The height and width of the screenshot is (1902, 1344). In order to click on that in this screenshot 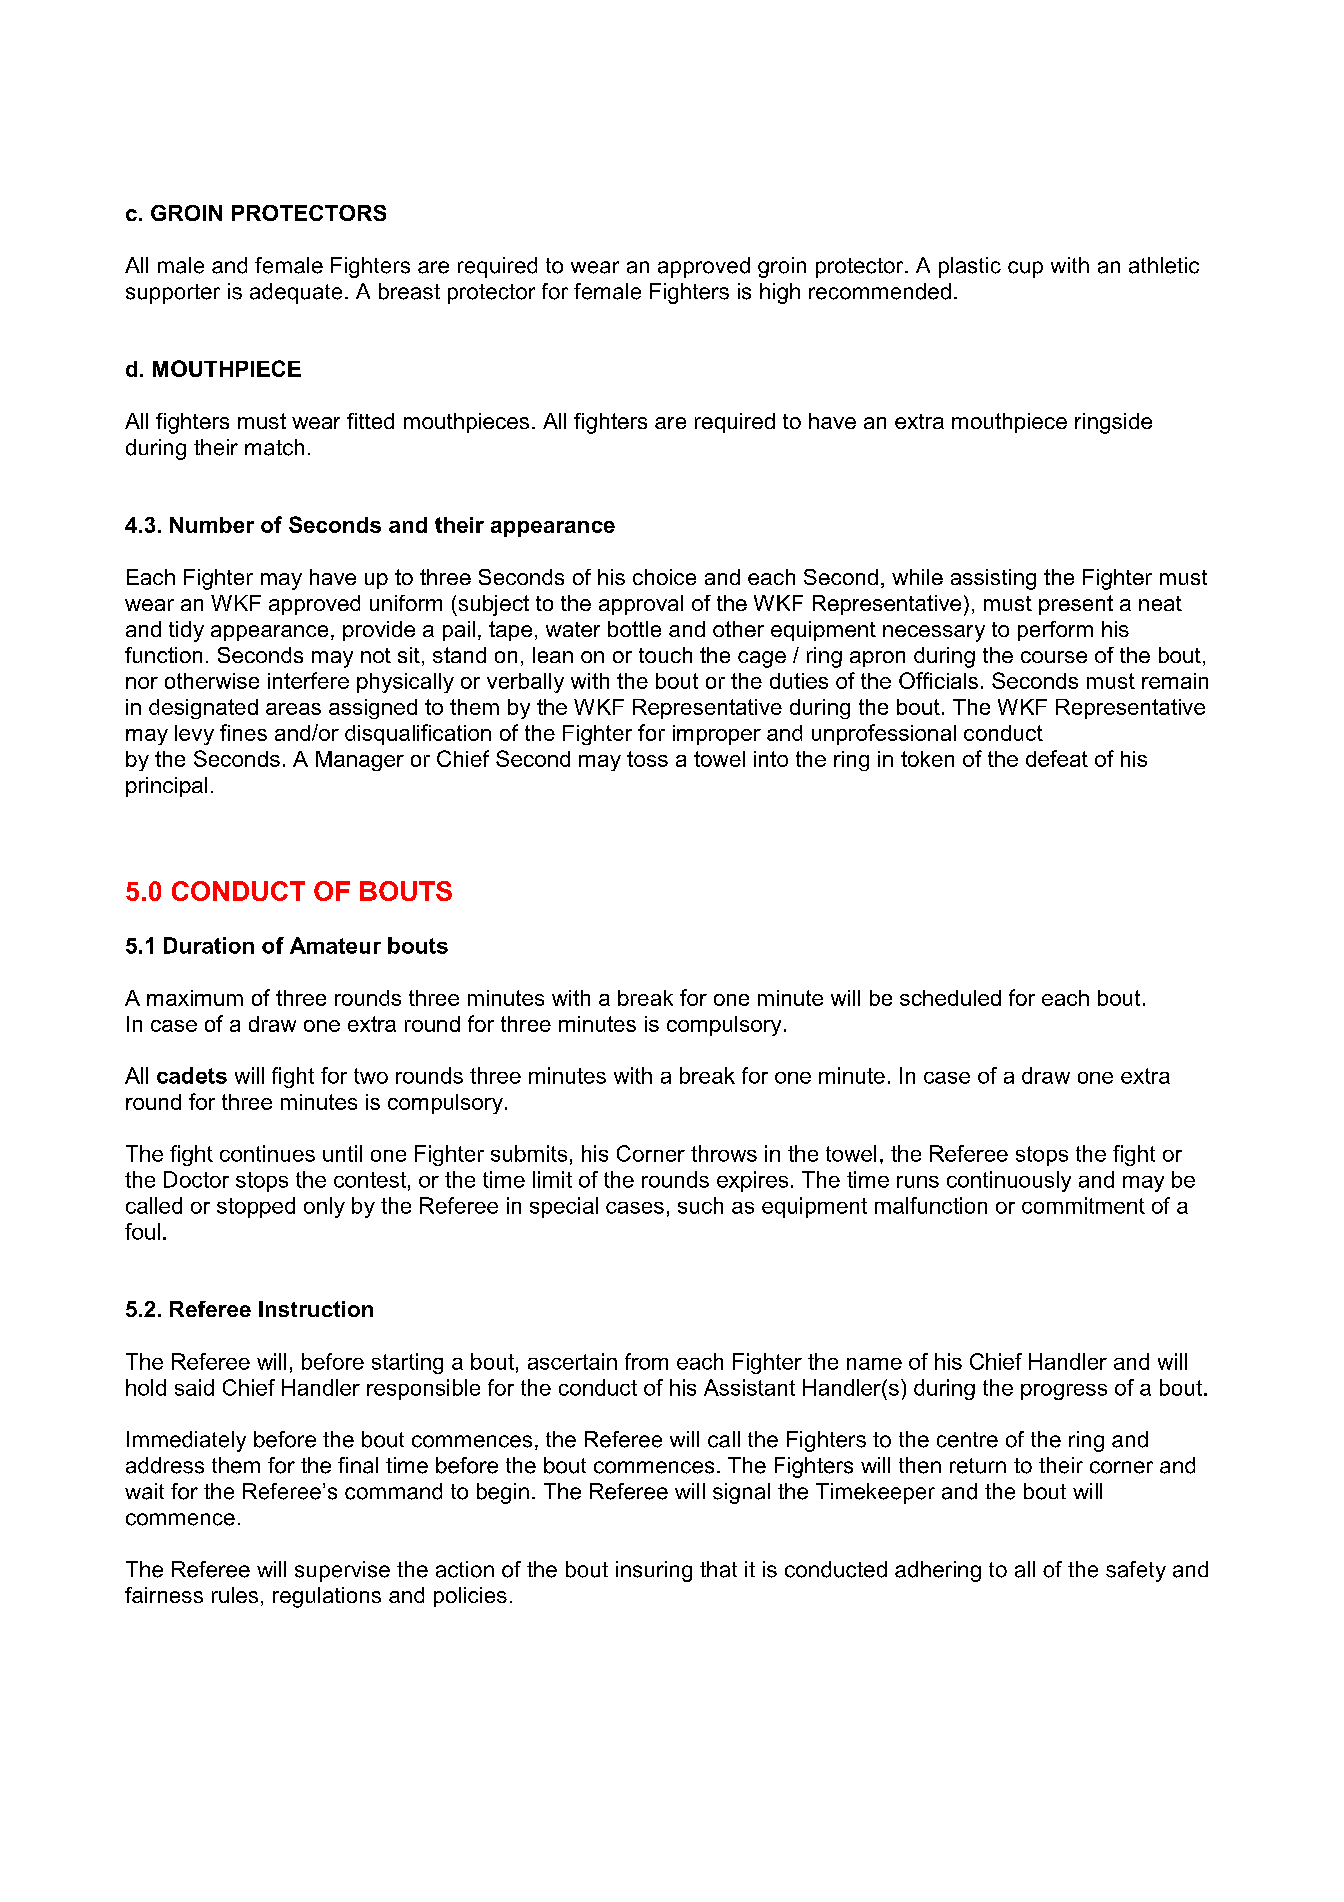, I will do `click(718, 1569)`.
